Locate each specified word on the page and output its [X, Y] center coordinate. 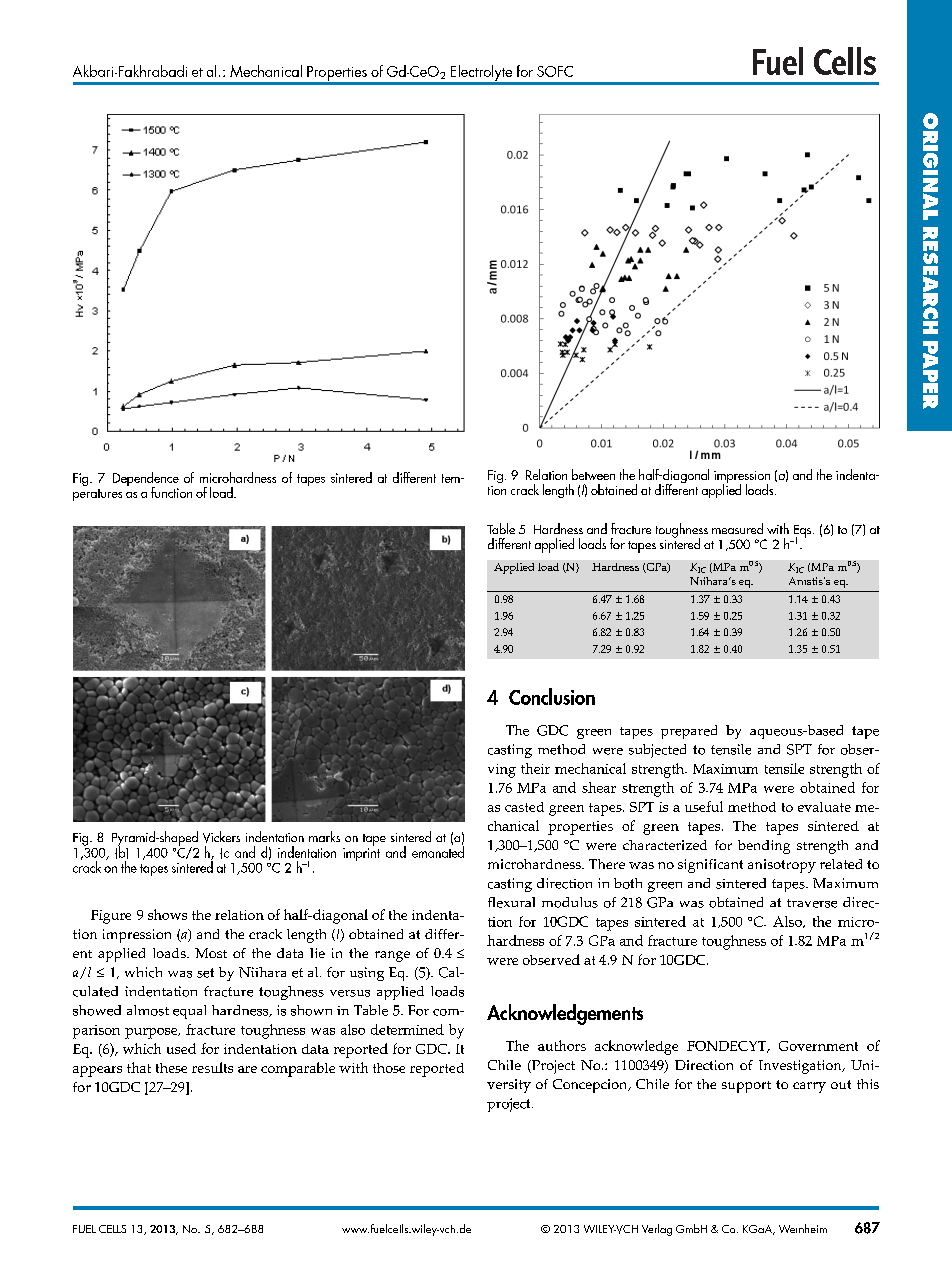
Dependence [146, 480]
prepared [689, 732]
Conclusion [552, 696]
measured [737, 528]
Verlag [657, 1230]
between [593, 474]
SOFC [555, 71]
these [171, 1068]
